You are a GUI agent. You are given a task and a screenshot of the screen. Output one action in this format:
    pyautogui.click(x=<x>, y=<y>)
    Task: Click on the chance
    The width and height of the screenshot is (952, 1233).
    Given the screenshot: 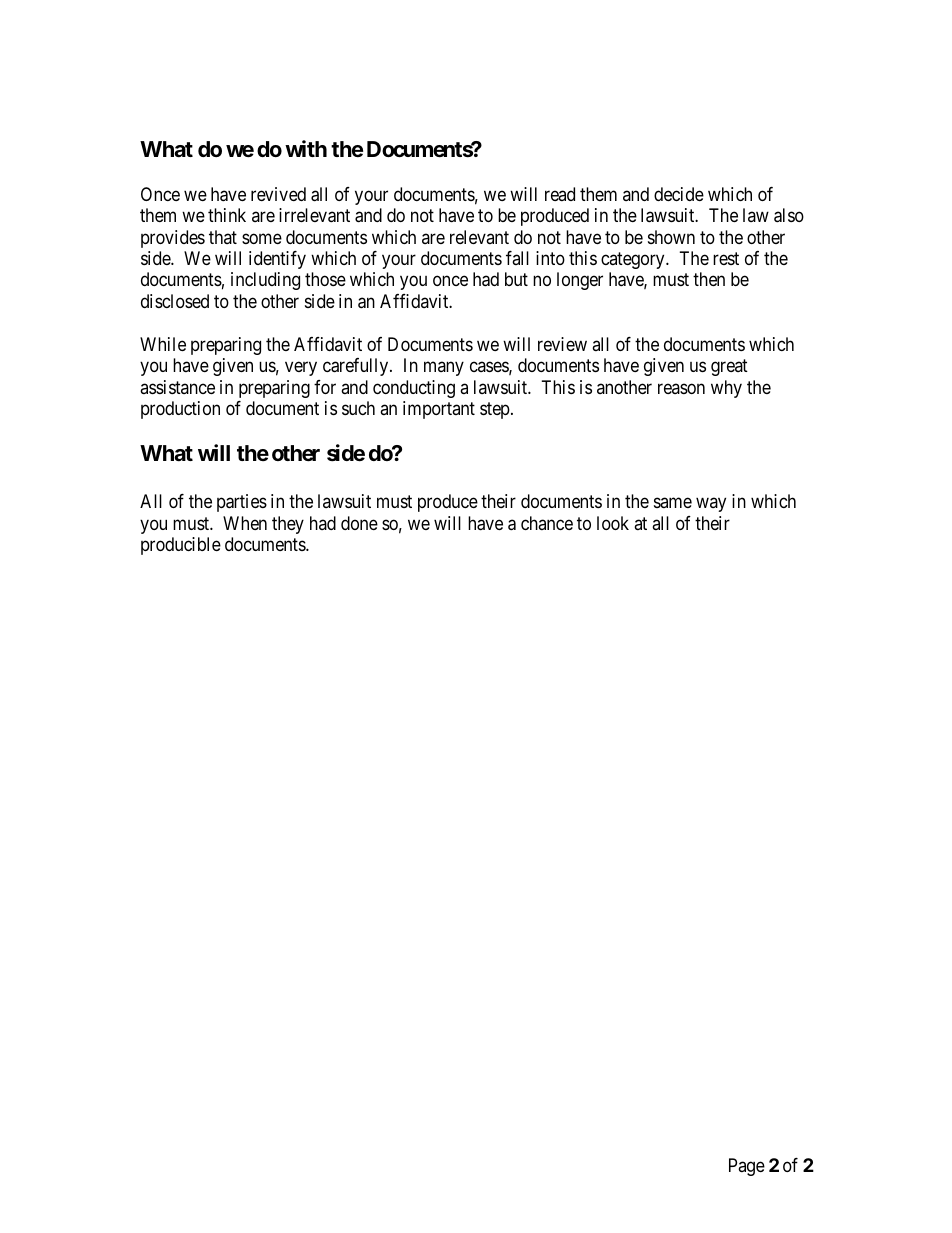 What is the action you would take?
    pyautogui.click(x=547, y=523)
